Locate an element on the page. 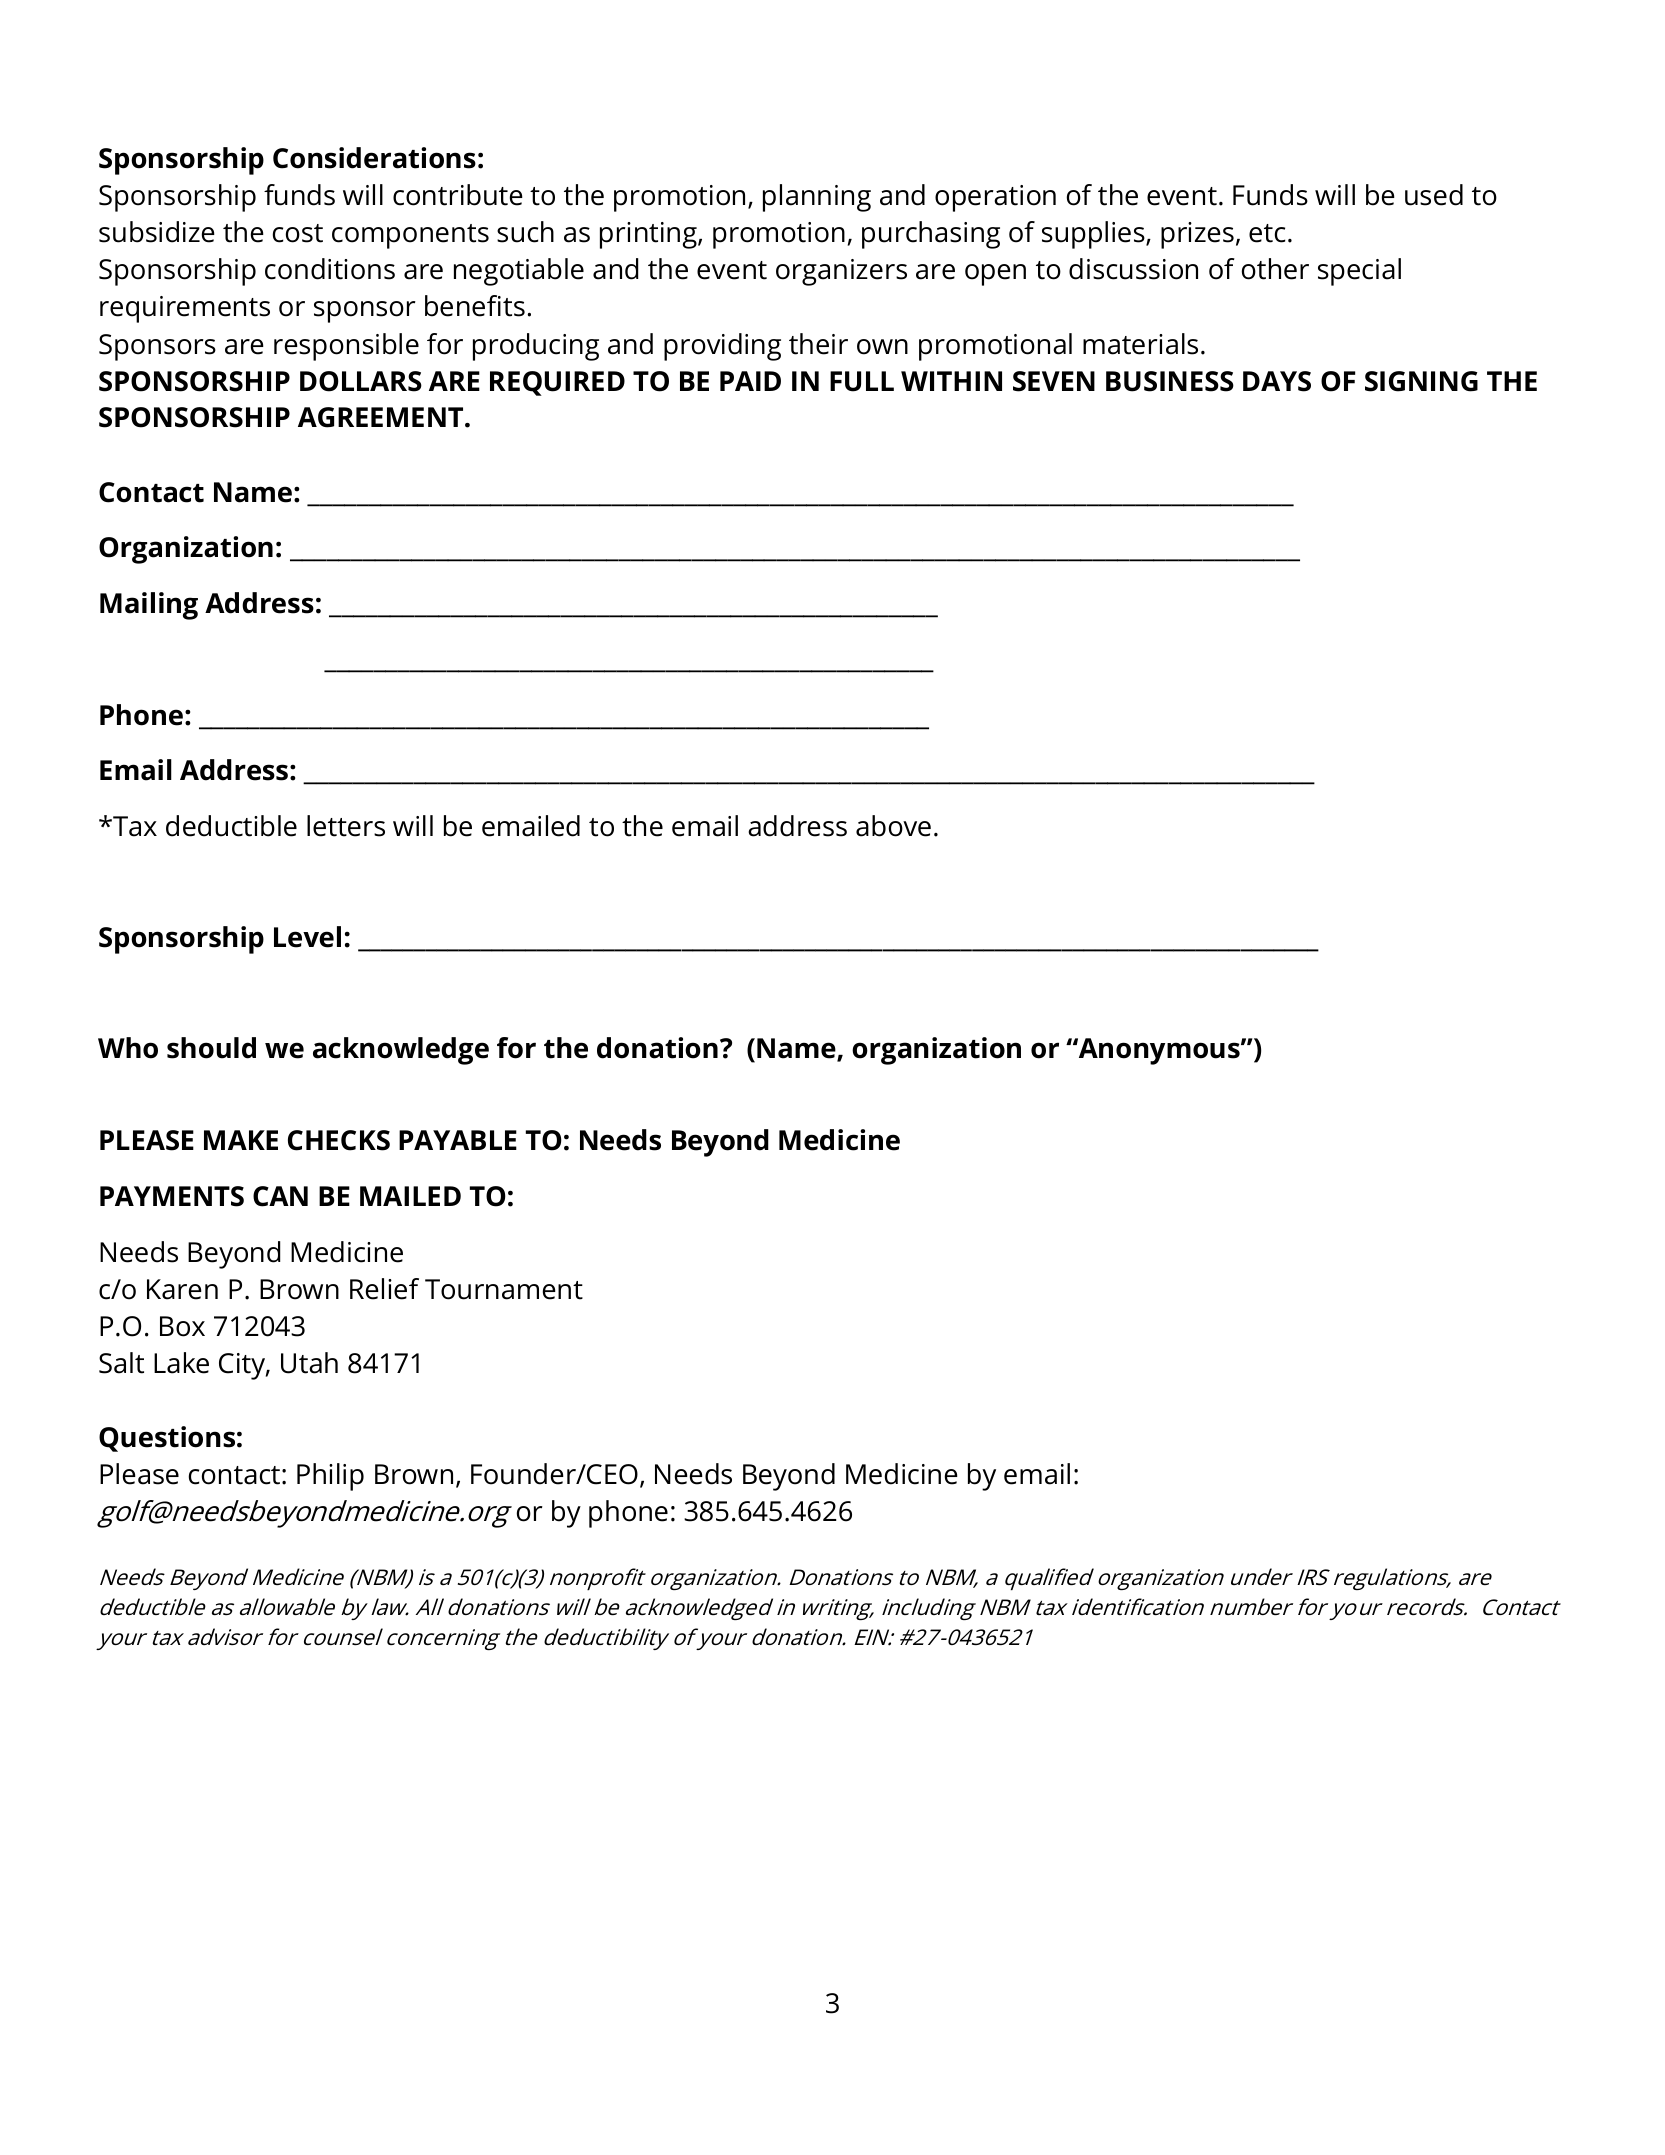 This document has height=2155, width=1665. DAYS is located at coordinates (1277, 381).
